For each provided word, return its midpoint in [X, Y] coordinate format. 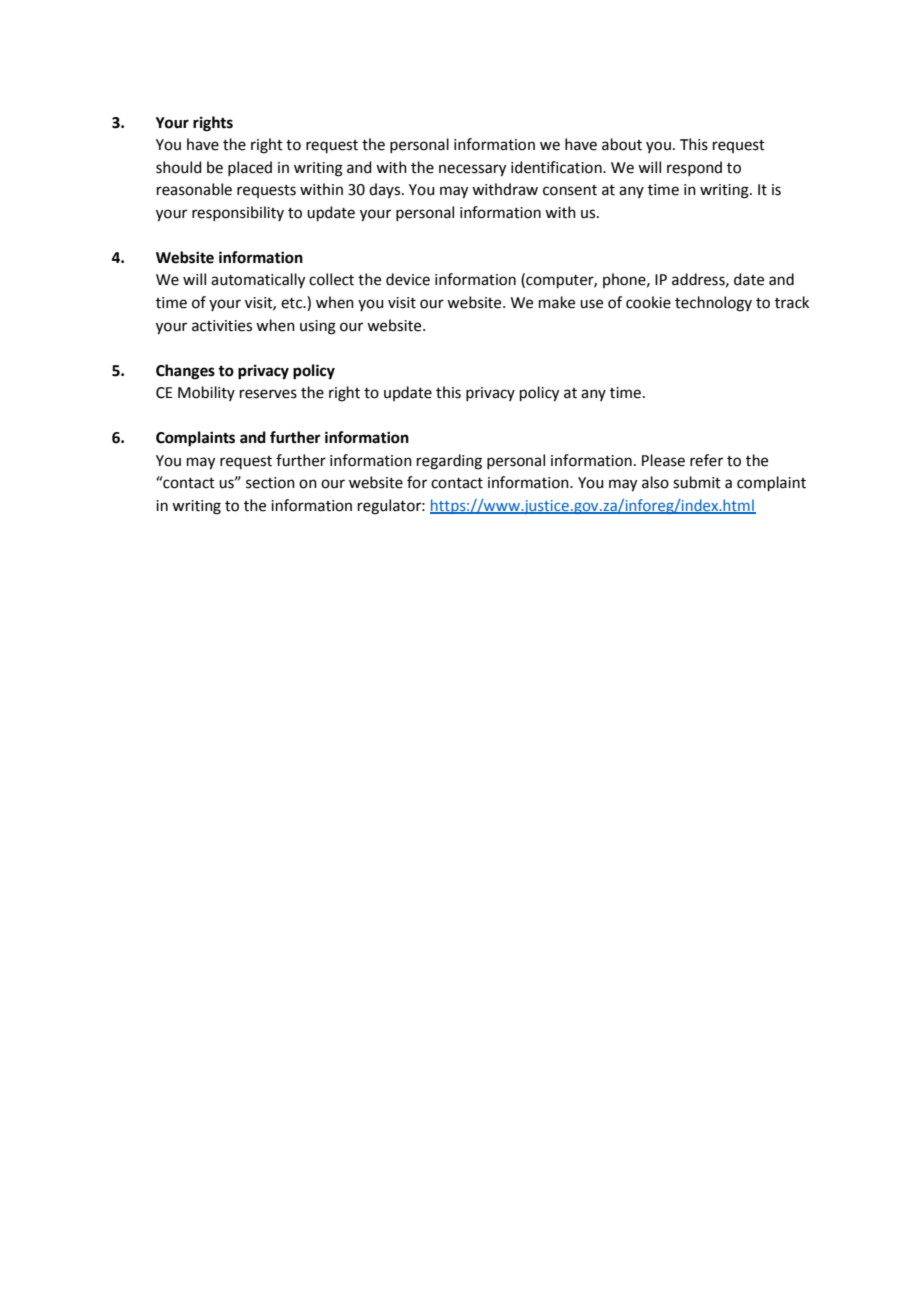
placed [250, 168]
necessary [472, 170]
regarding [449, 462]
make [557, 302]
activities [222, 326]
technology [713, 304]
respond [694, 168]
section [270, 483]
